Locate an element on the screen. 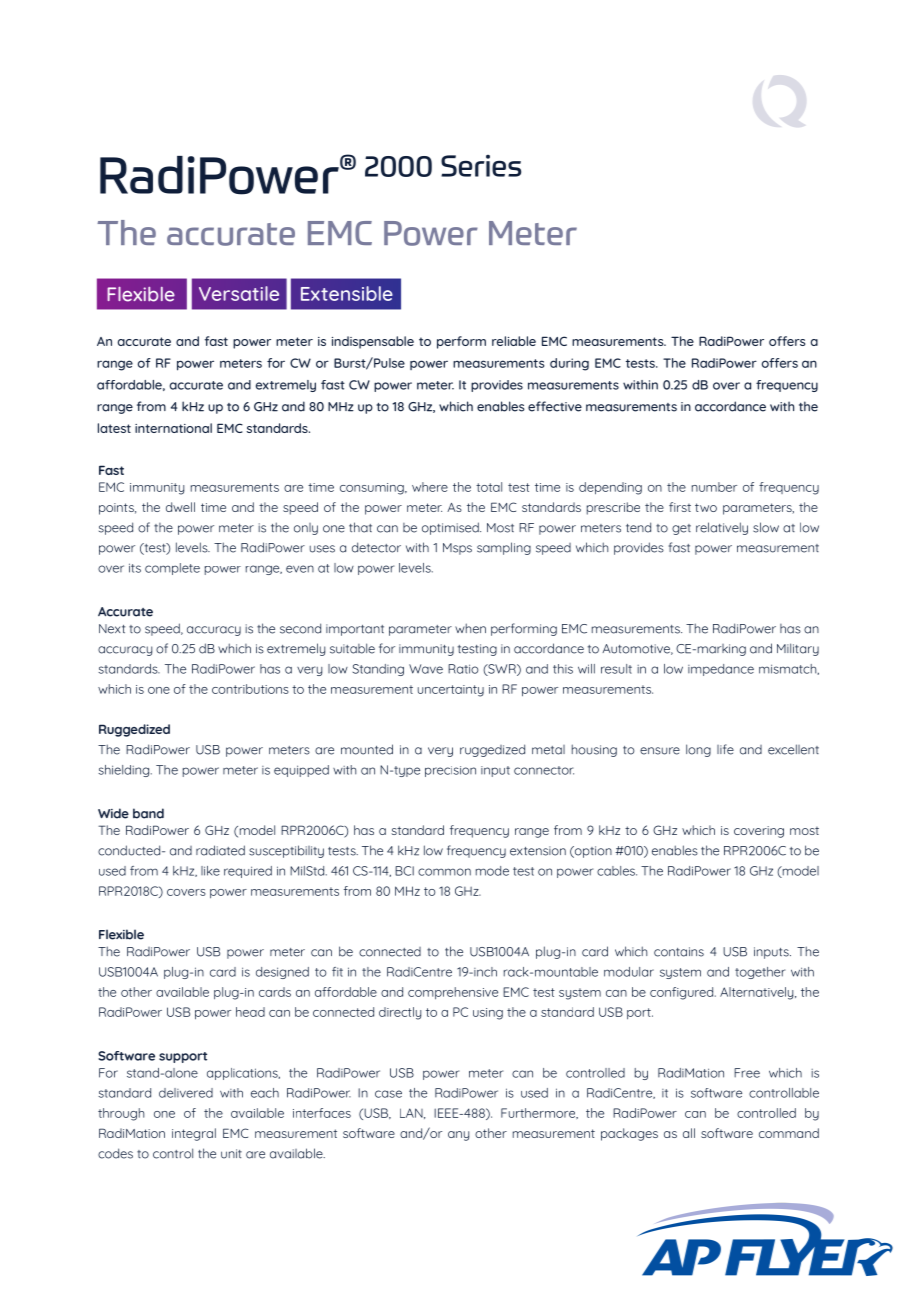  life is located at coordinates (725, 749).
